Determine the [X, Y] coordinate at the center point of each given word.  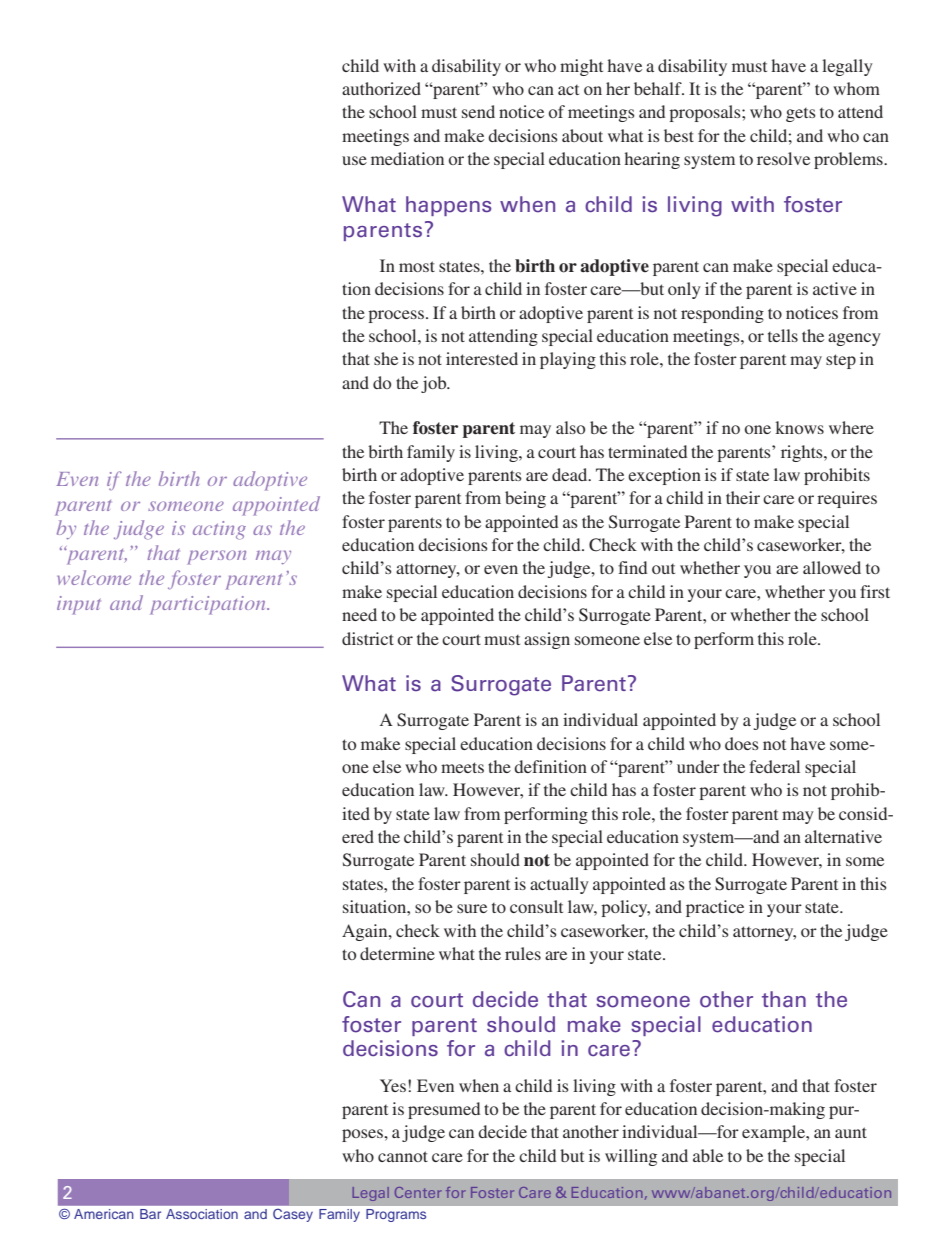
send [478, 111]
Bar [150, 1214]
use [354, 160]
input [79, 605]
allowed [832, 567]
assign [547, 640]
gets [801, 115]
